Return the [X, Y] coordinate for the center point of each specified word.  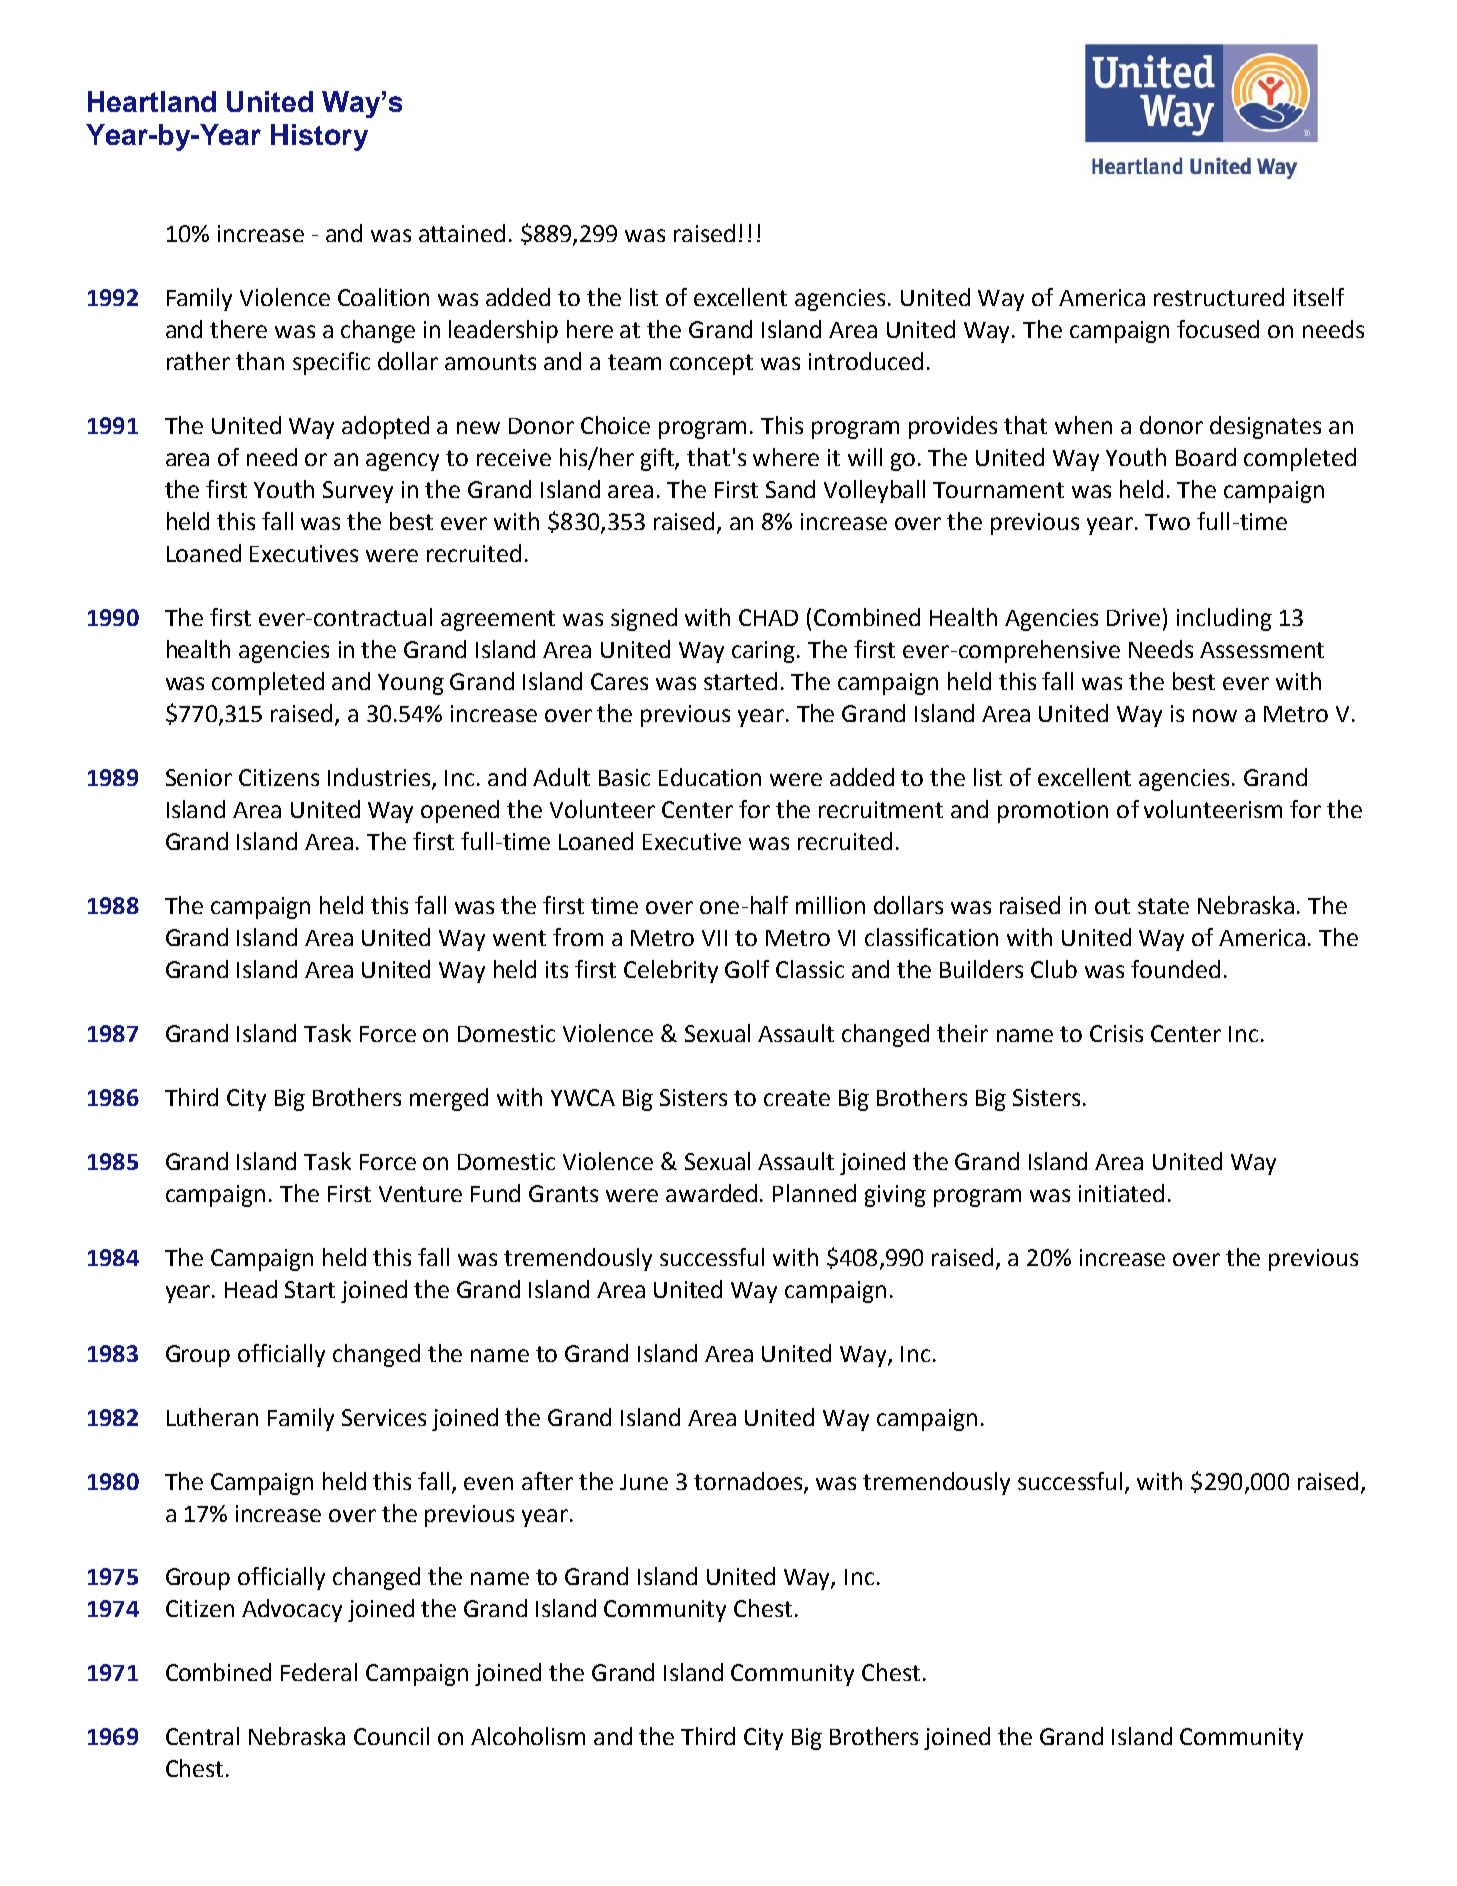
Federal [319, 1672]
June [644, 1482]
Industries [380, 778]
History [319, 137]
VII [714, 938]
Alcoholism [528, 1736]
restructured [1219, 297]
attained [462, 233]
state [1163, 906]
